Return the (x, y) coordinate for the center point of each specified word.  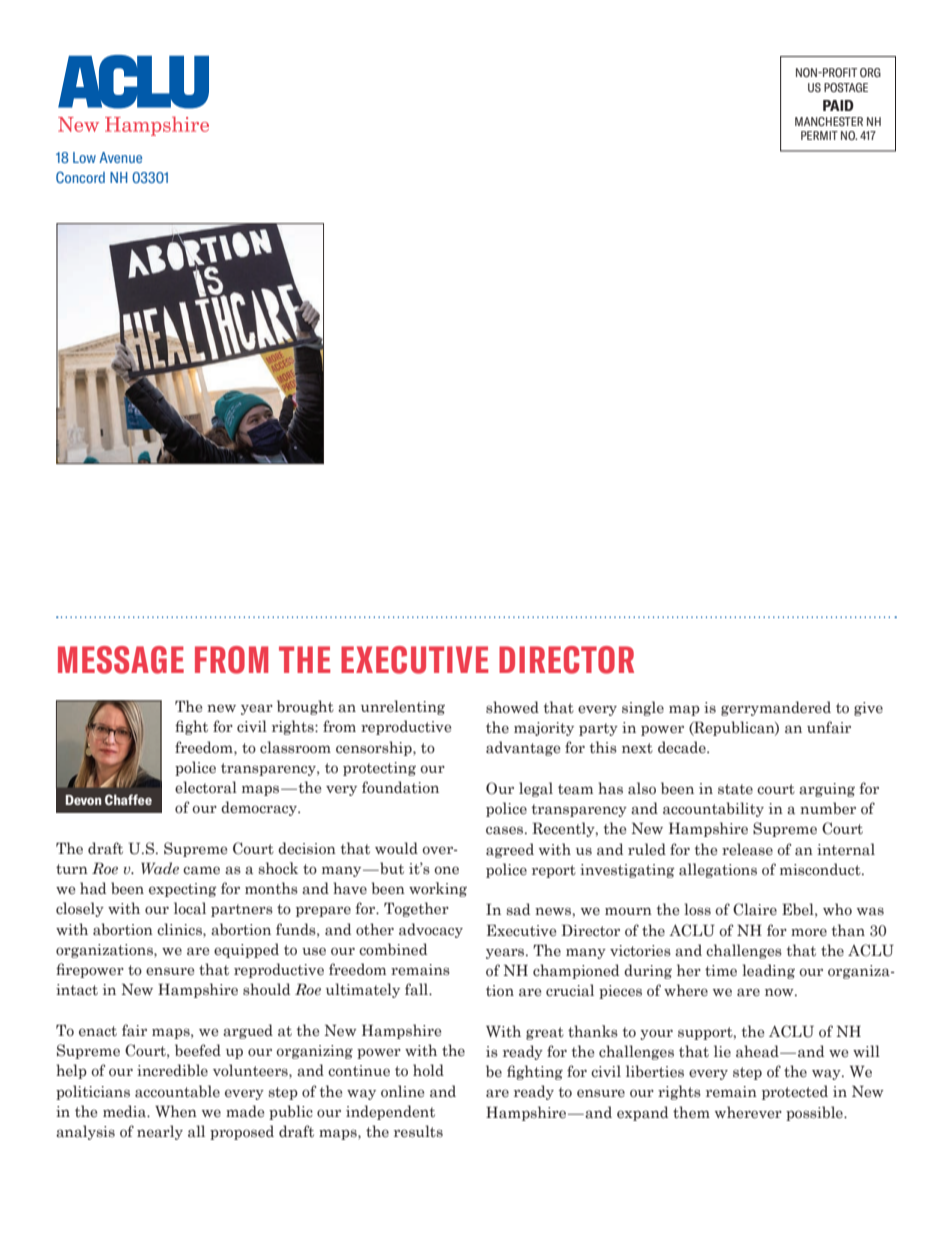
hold (428, 1070)
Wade (160, 868)
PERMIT (819, 135)
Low (84, 157)
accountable (177, 1091)
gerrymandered (776, 708)
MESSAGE (121, 660)
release (747, 849)
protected (795, 1092)
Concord (80, 177)
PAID (838, 105)
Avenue (120, 157)
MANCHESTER (829, 121)
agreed (510, 850)
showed (512, 707)
